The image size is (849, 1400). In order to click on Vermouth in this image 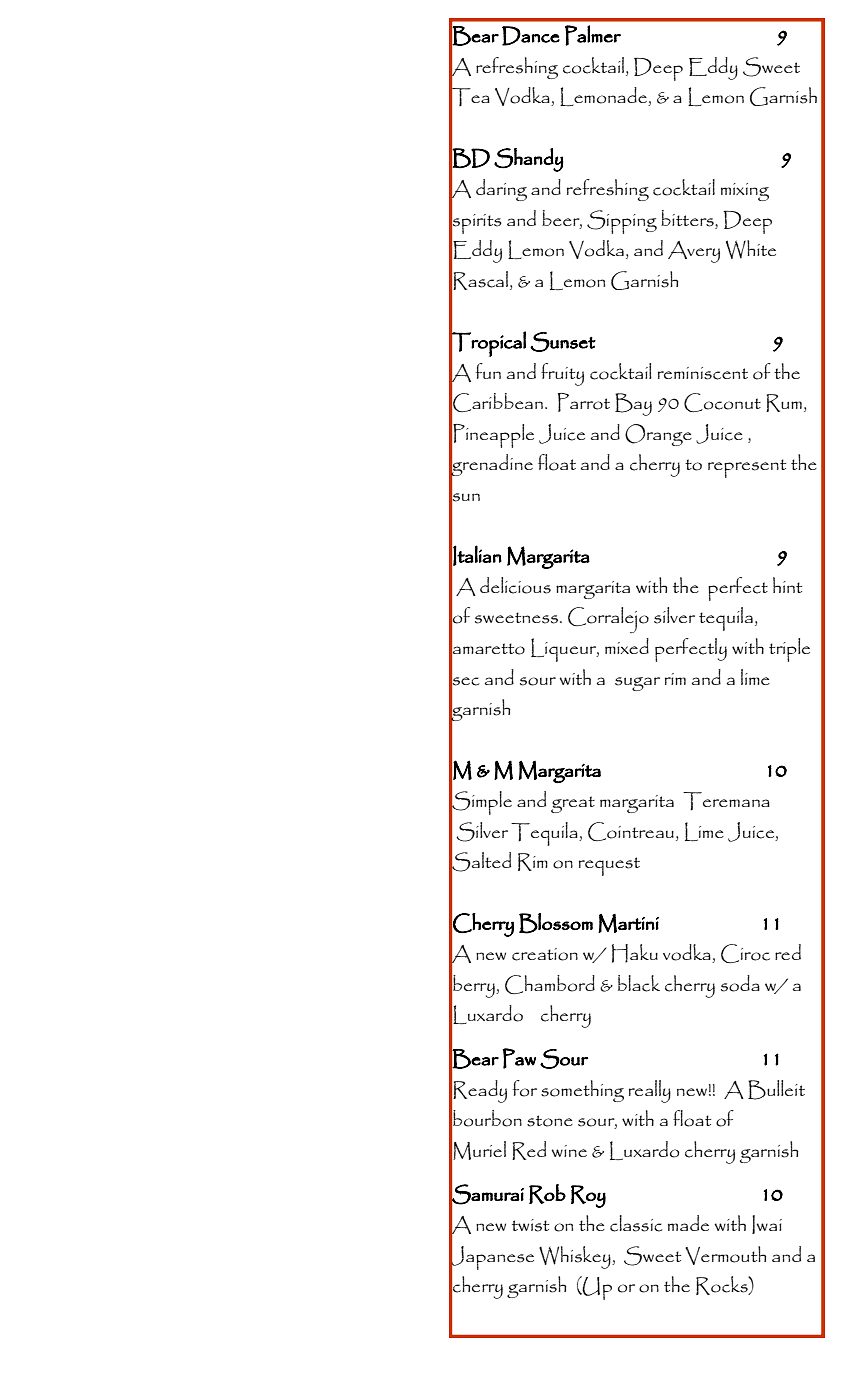, I will do `click(726, 1255)`.
